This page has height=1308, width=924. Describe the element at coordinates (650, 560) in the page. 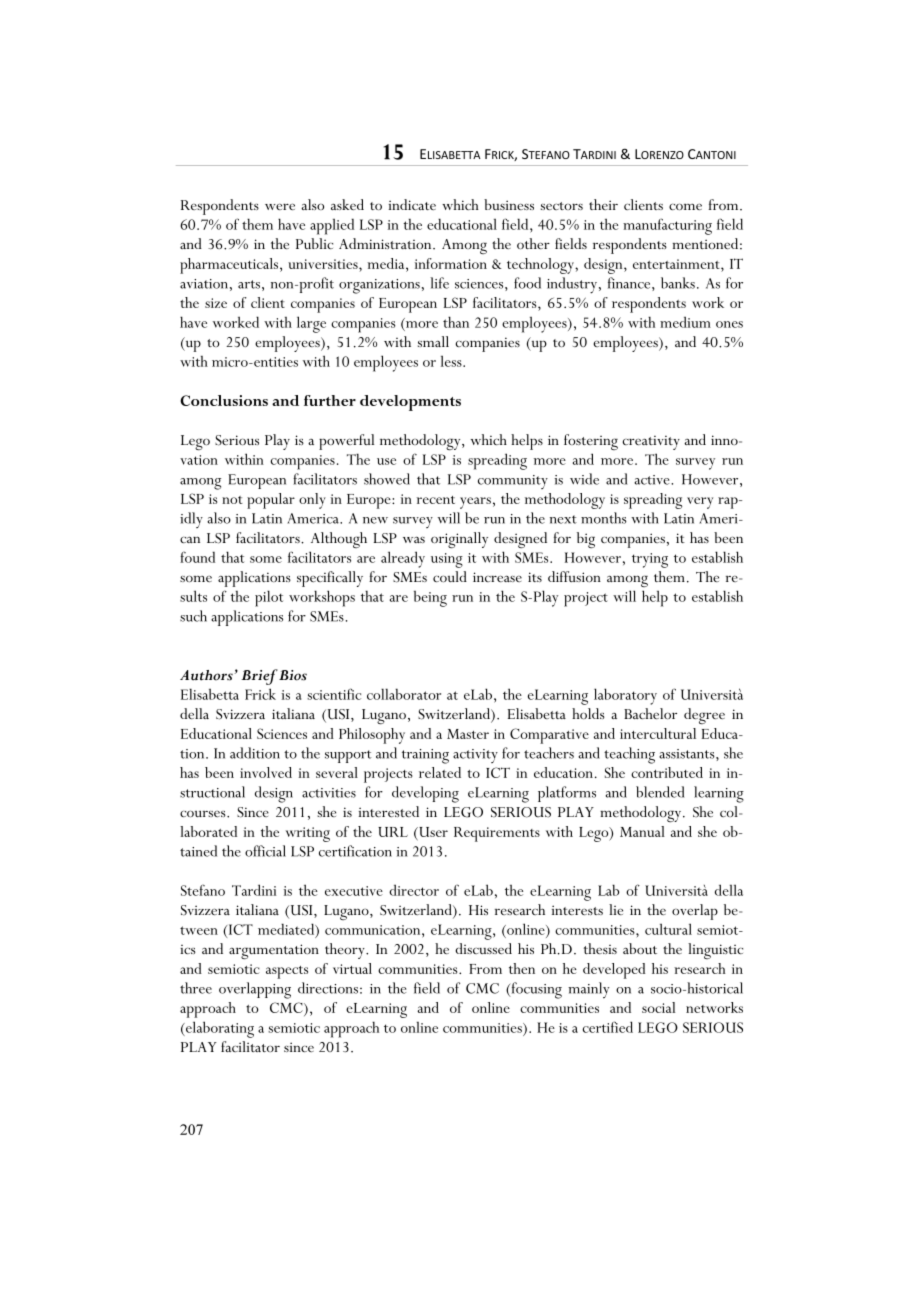

I see `trying` at that location.
